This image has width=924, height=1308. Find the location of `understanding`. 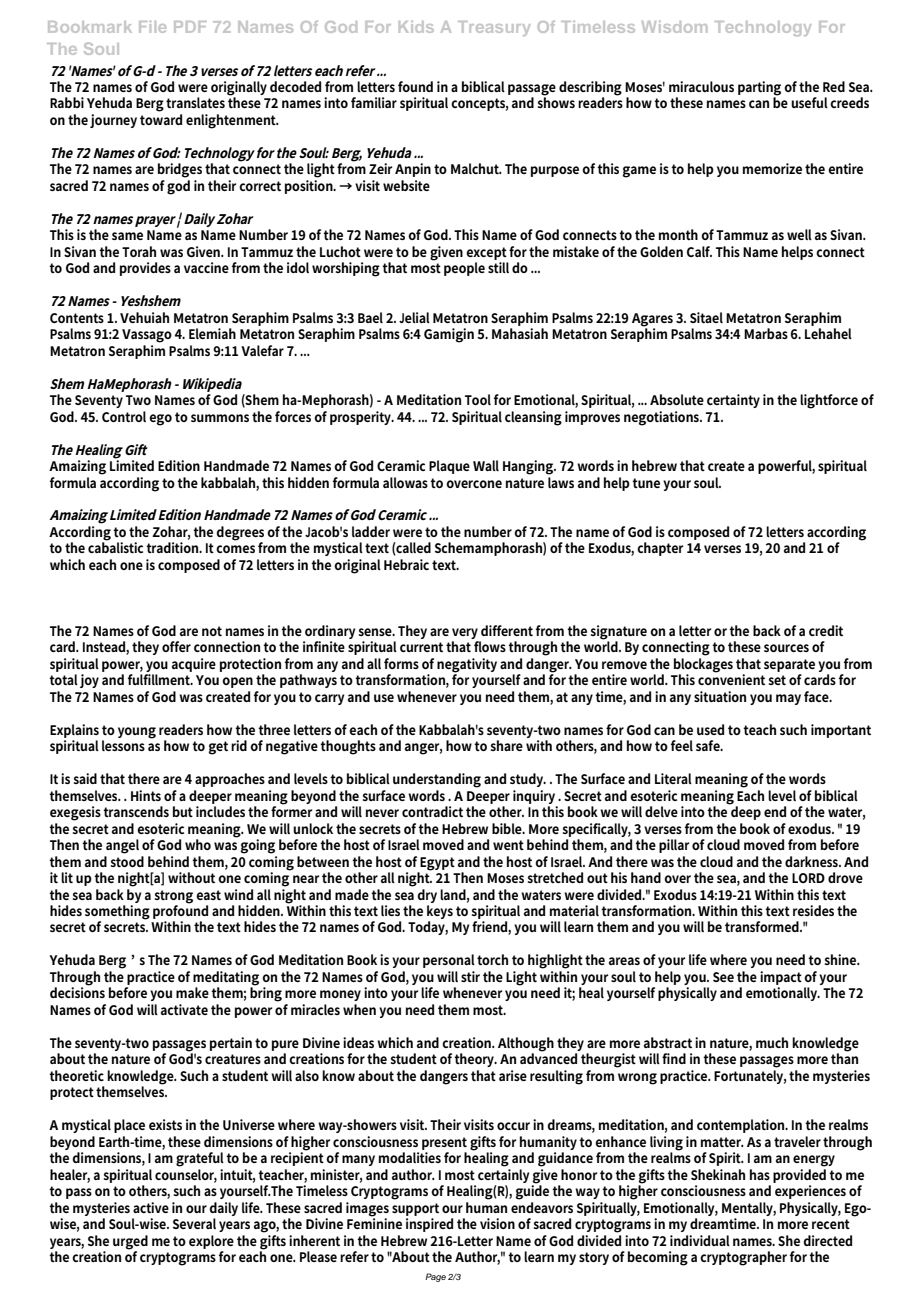

understanding is located at coordinates (437, 780).
